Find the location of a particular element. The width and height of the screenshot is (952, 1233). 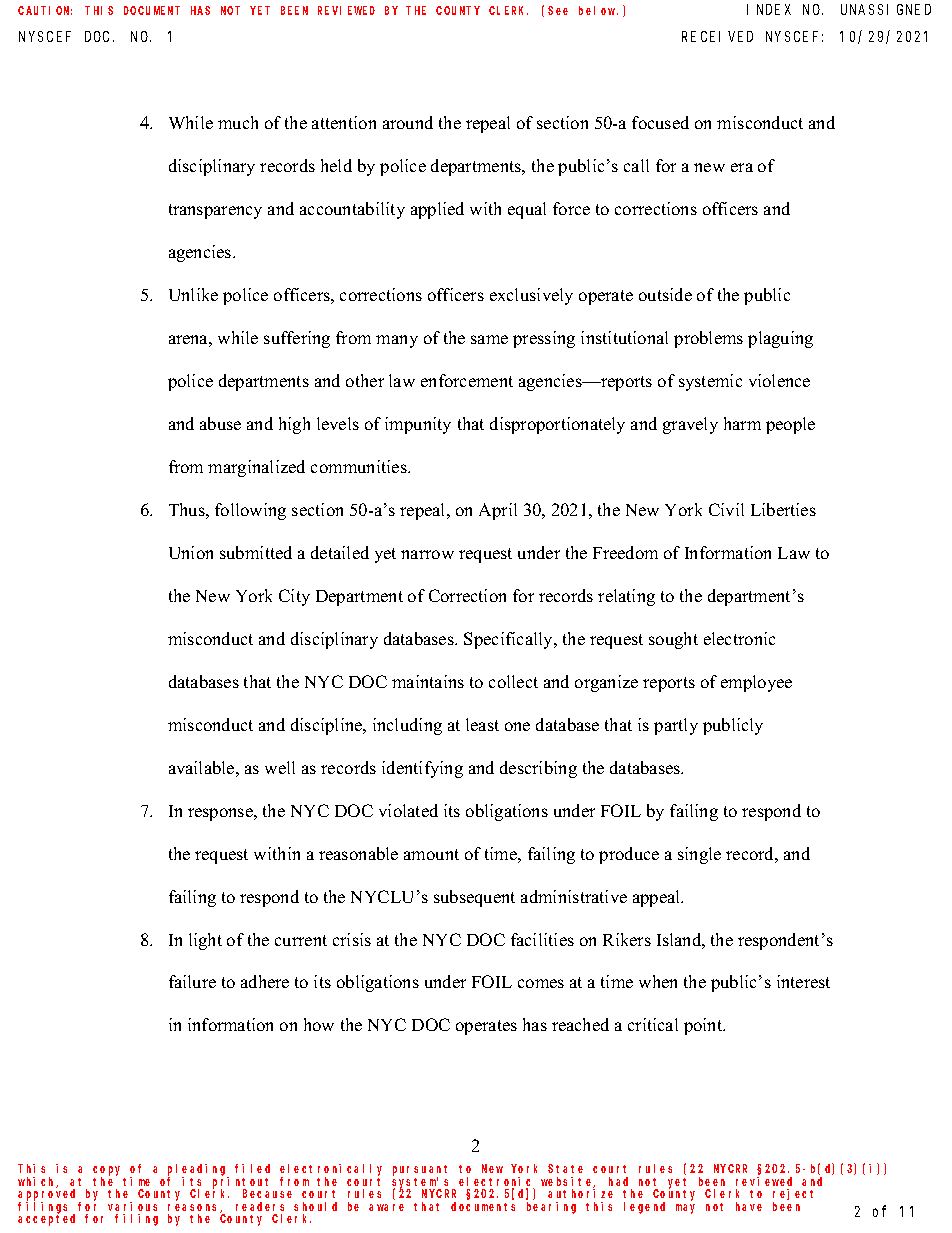

much is located at coordinates (238, 122).
